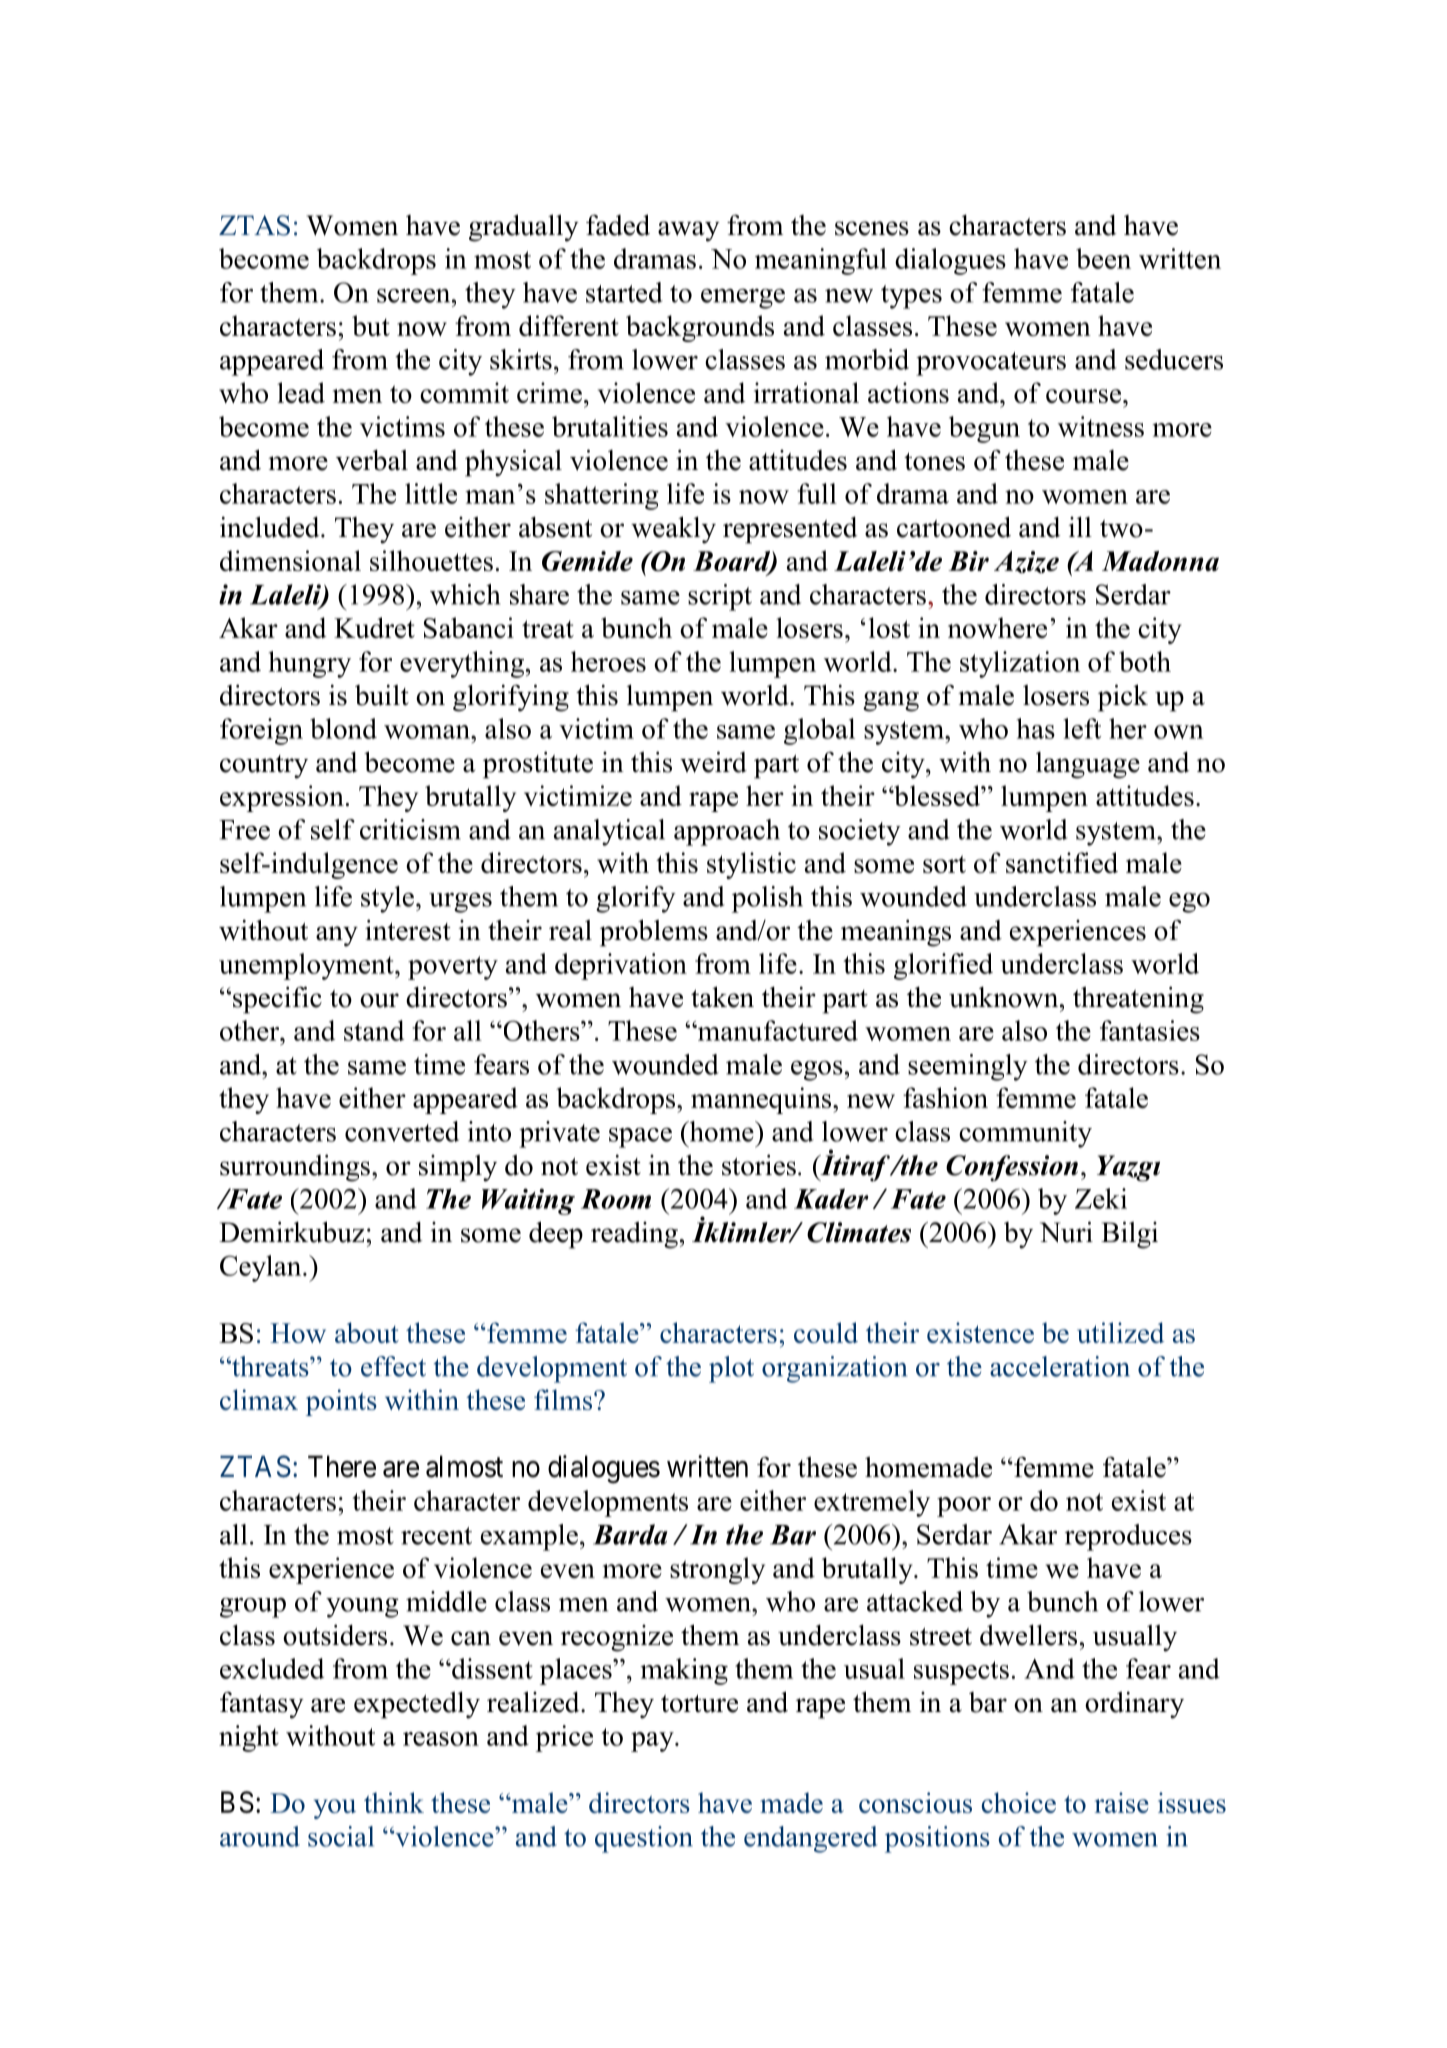 The height and width of the document is (2048, 1447). Describe the element at coordinates (394, 1802) in the document. I see `think` at that location.
